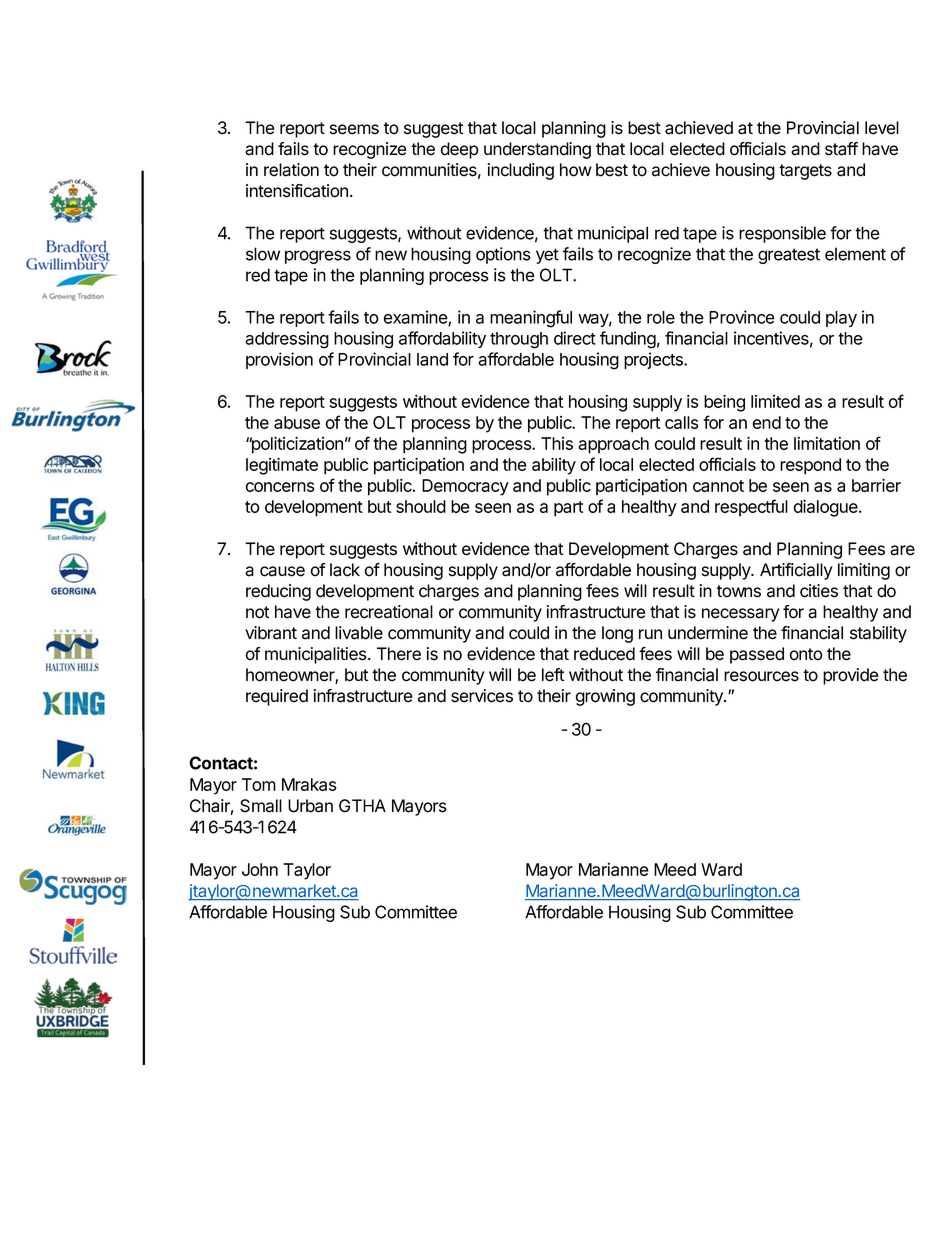 This document has width=952, height=1233. Describe the element at coordinates (279, 360) in the document. I see `provision` at that location.
